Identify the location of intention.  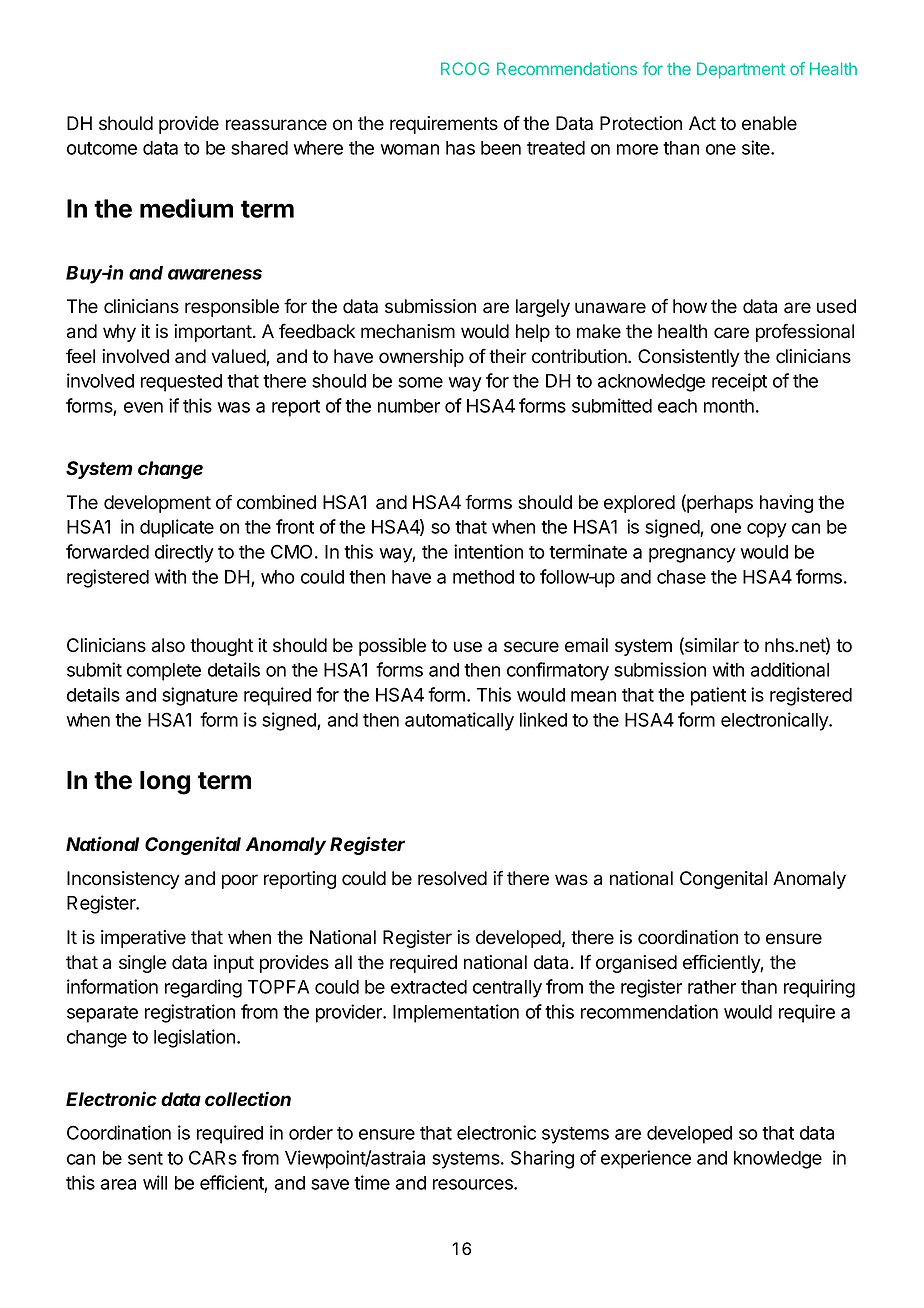
(488, 551).
